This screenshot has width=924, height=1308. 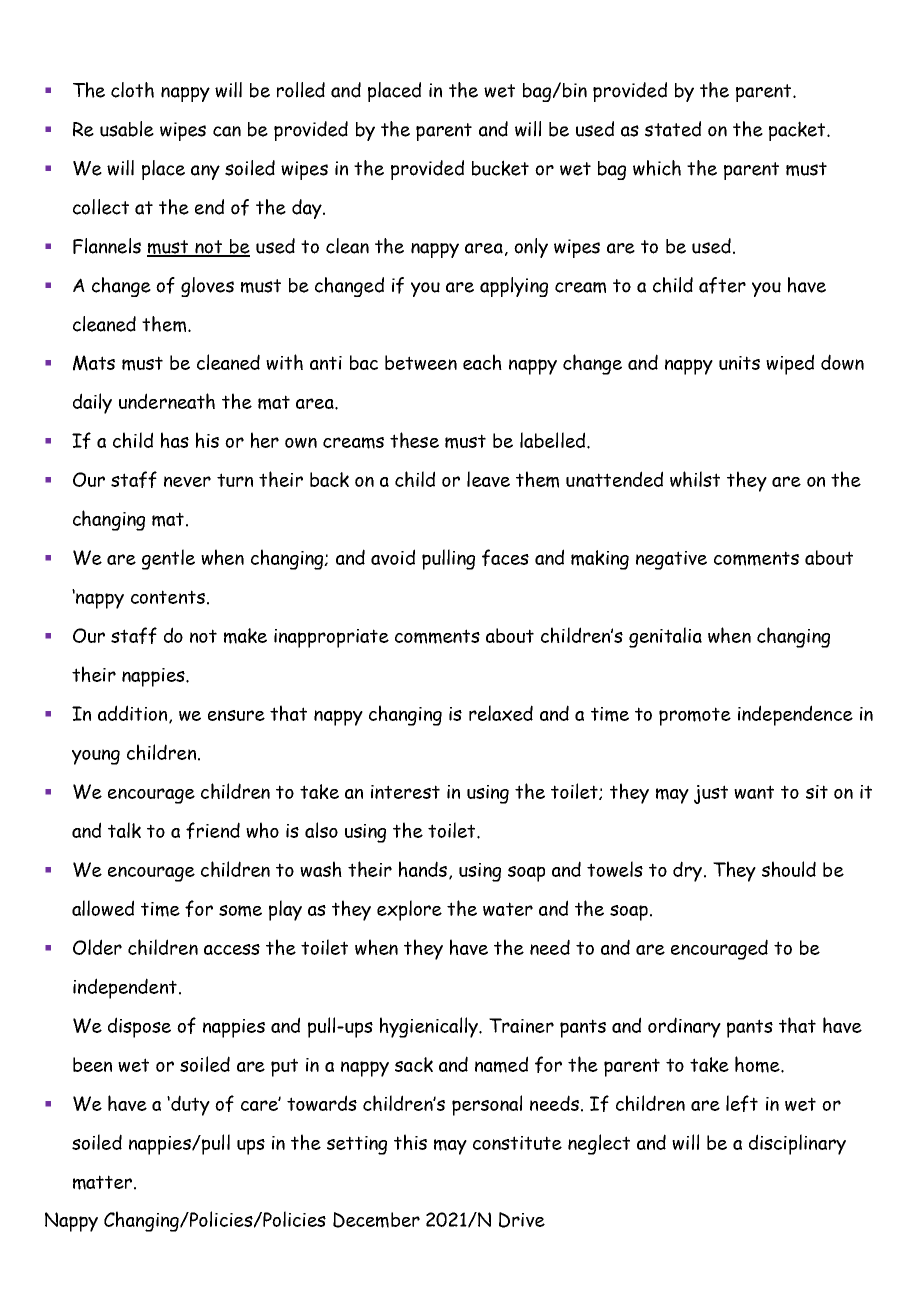 I want to click on rolled, so click(x=301, y=90).
